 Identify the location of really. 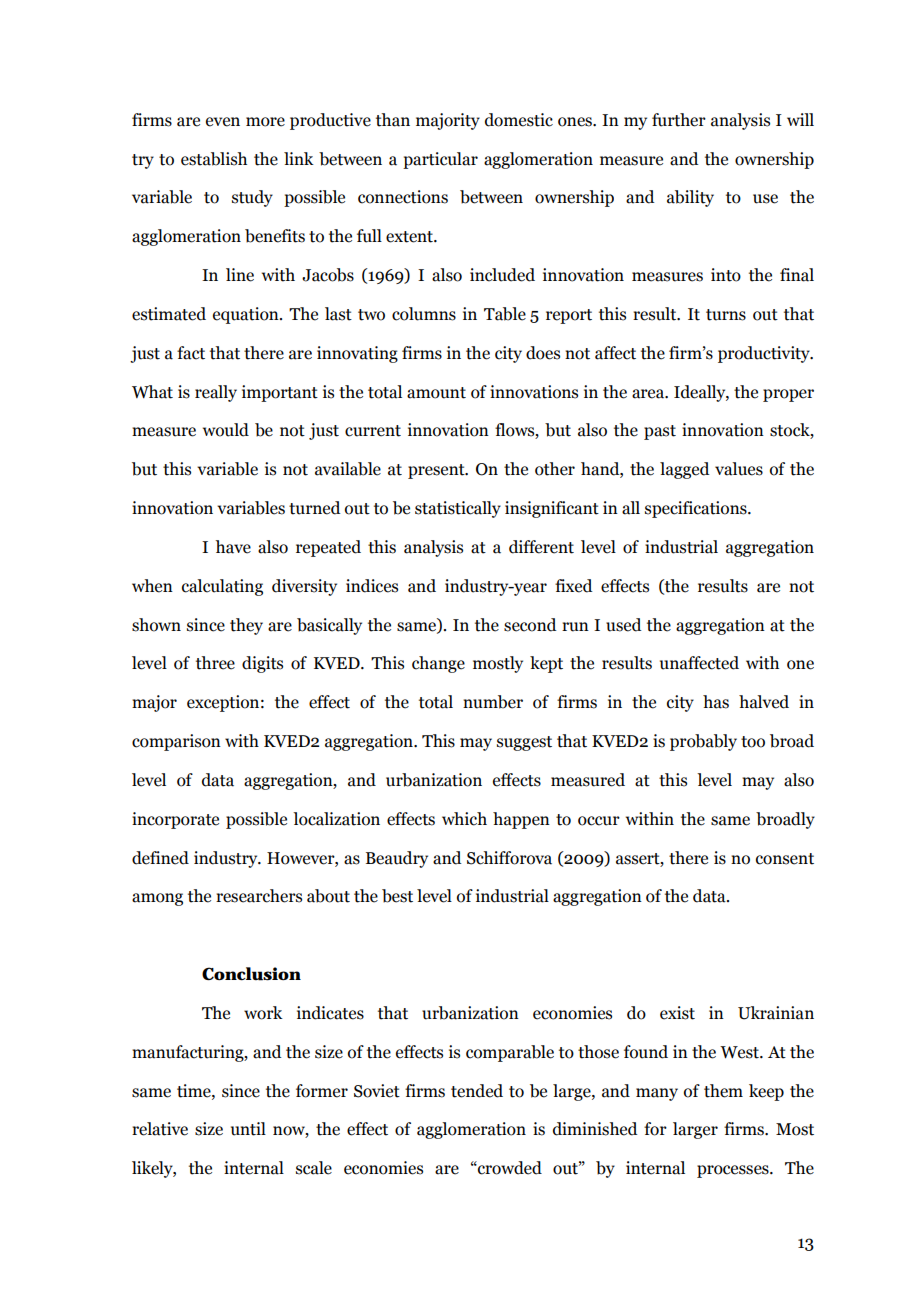
(216, 393).
